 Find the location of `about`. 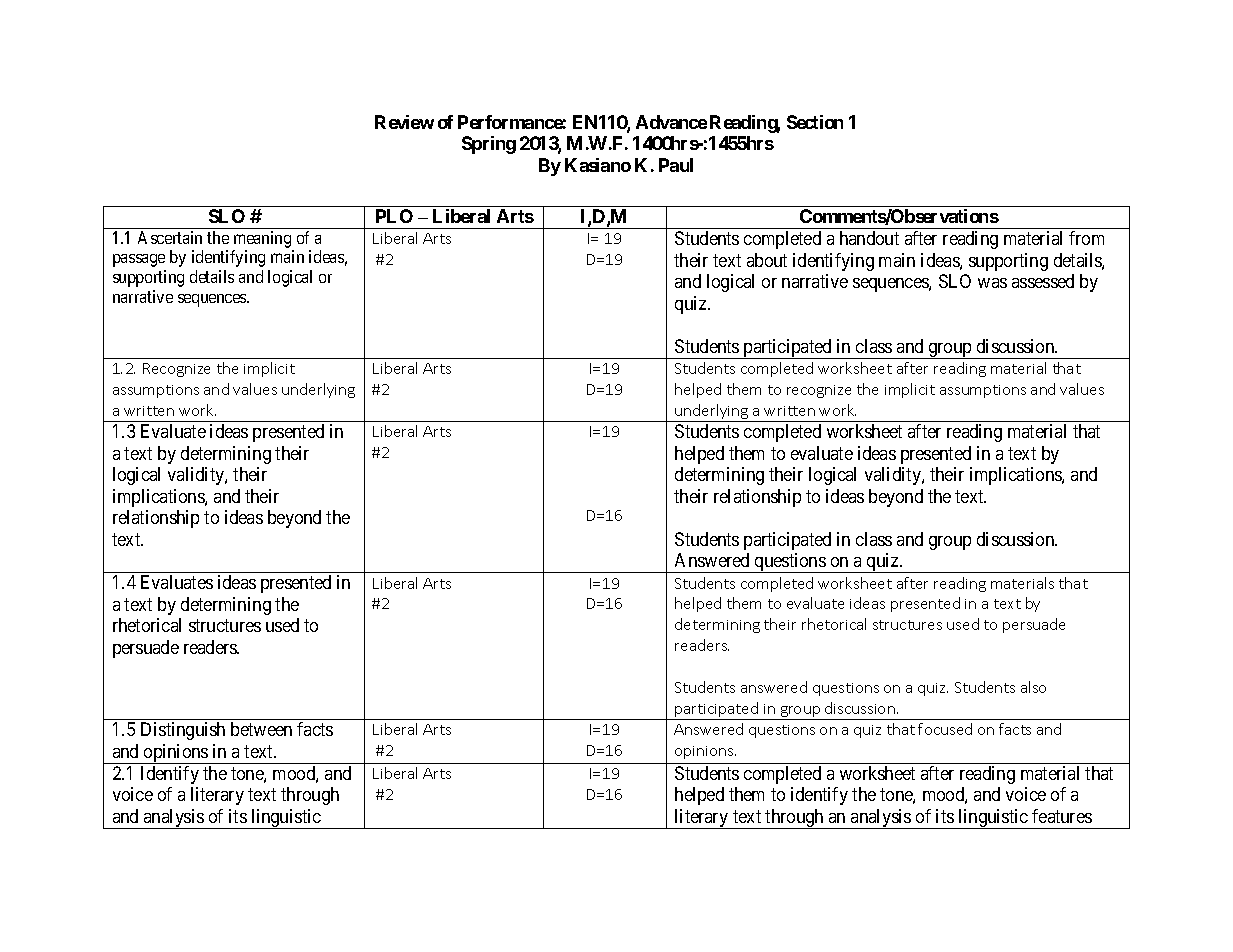

about is located at coordinates (767, 260).
